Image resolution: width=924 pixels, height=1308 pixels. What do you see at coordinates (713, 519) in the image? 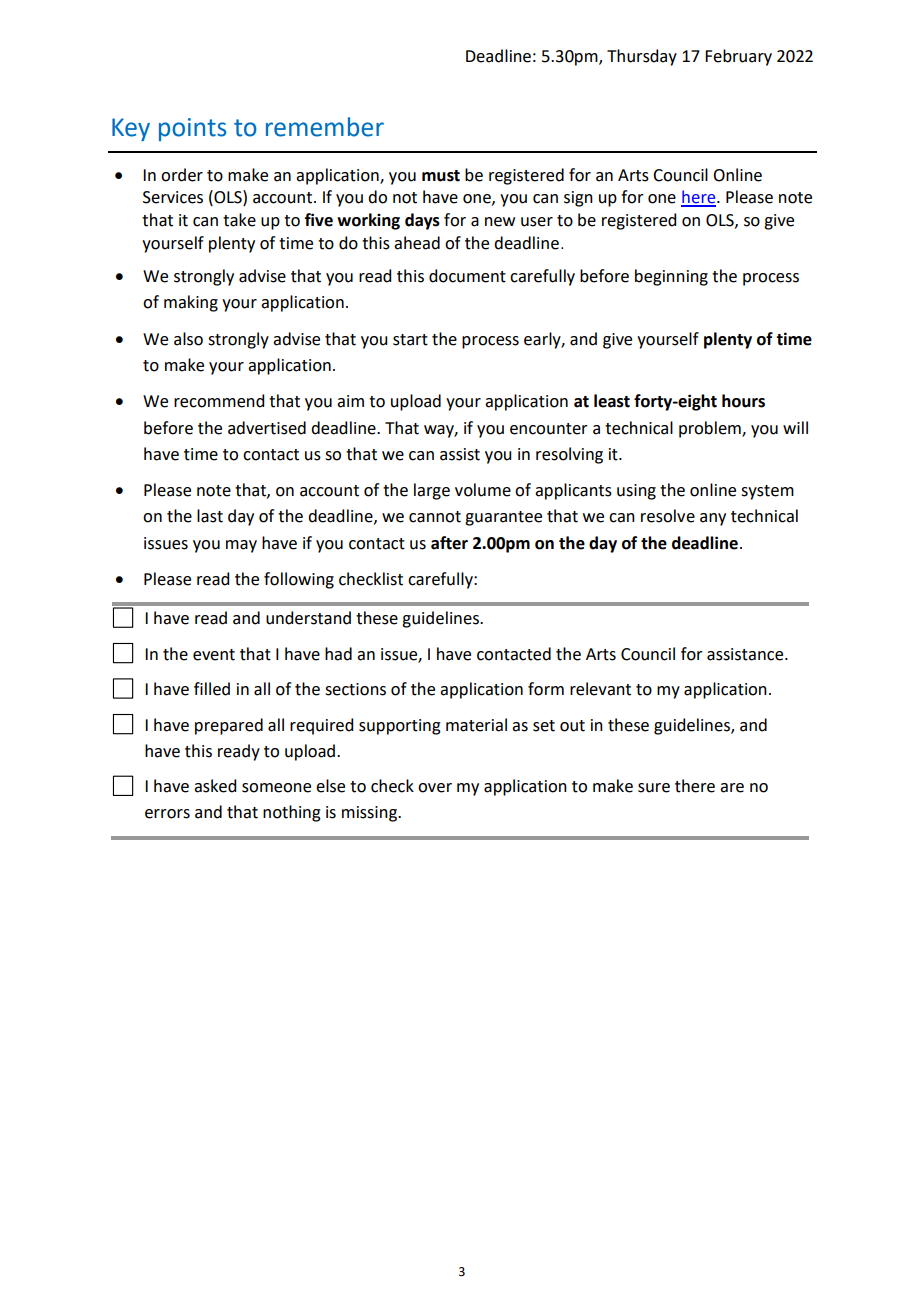
I see `any` at bounding box center [713, 519].
